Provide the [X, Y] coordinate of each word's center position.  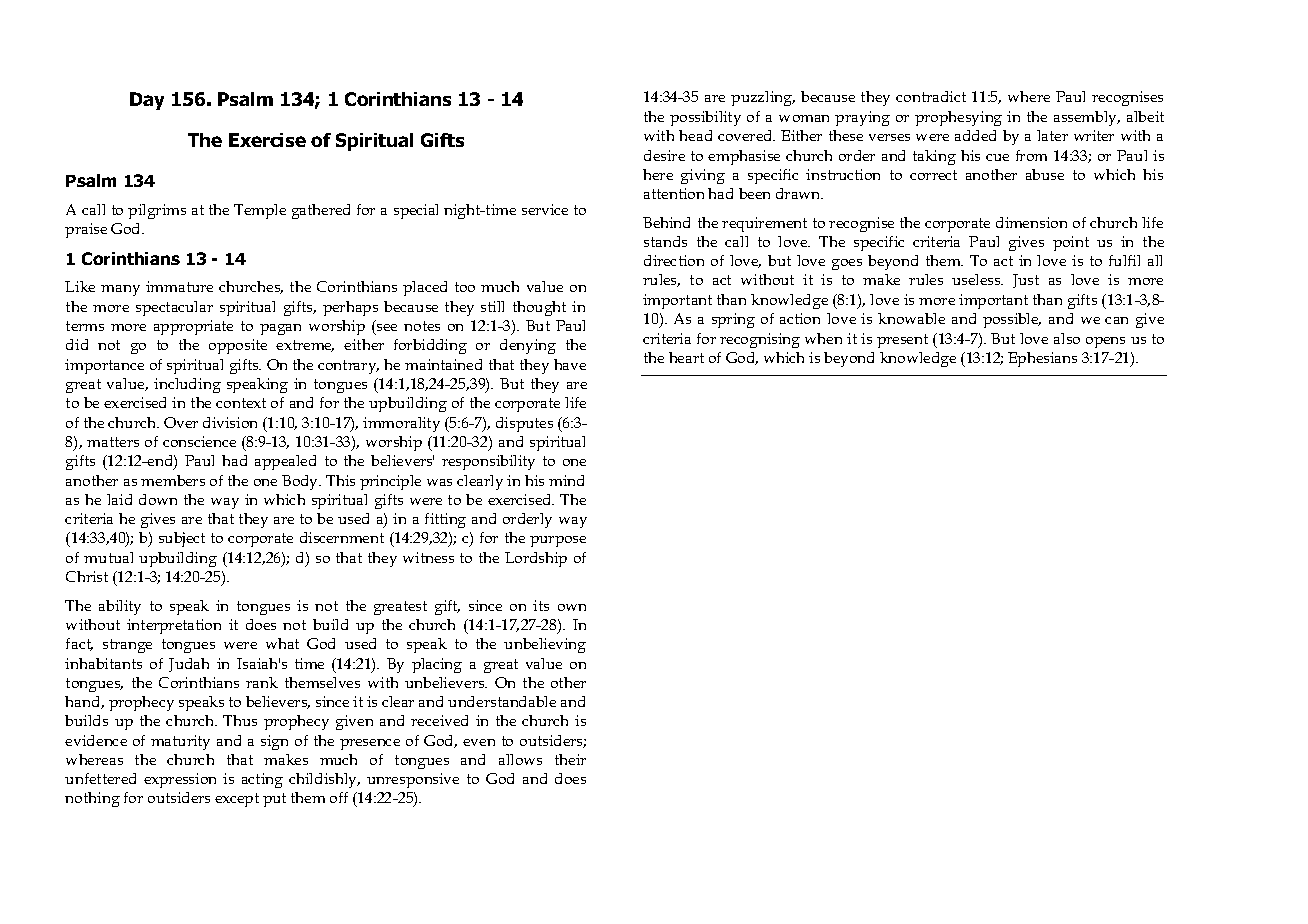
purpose [558, 541]
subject [182, 539]
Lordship [536, 559]
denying [528, 346]
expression [180, 780]
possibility [705, 118]
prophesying [958, 118]
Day [147, 101]
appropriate [193, 327]
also [1067, 338]
